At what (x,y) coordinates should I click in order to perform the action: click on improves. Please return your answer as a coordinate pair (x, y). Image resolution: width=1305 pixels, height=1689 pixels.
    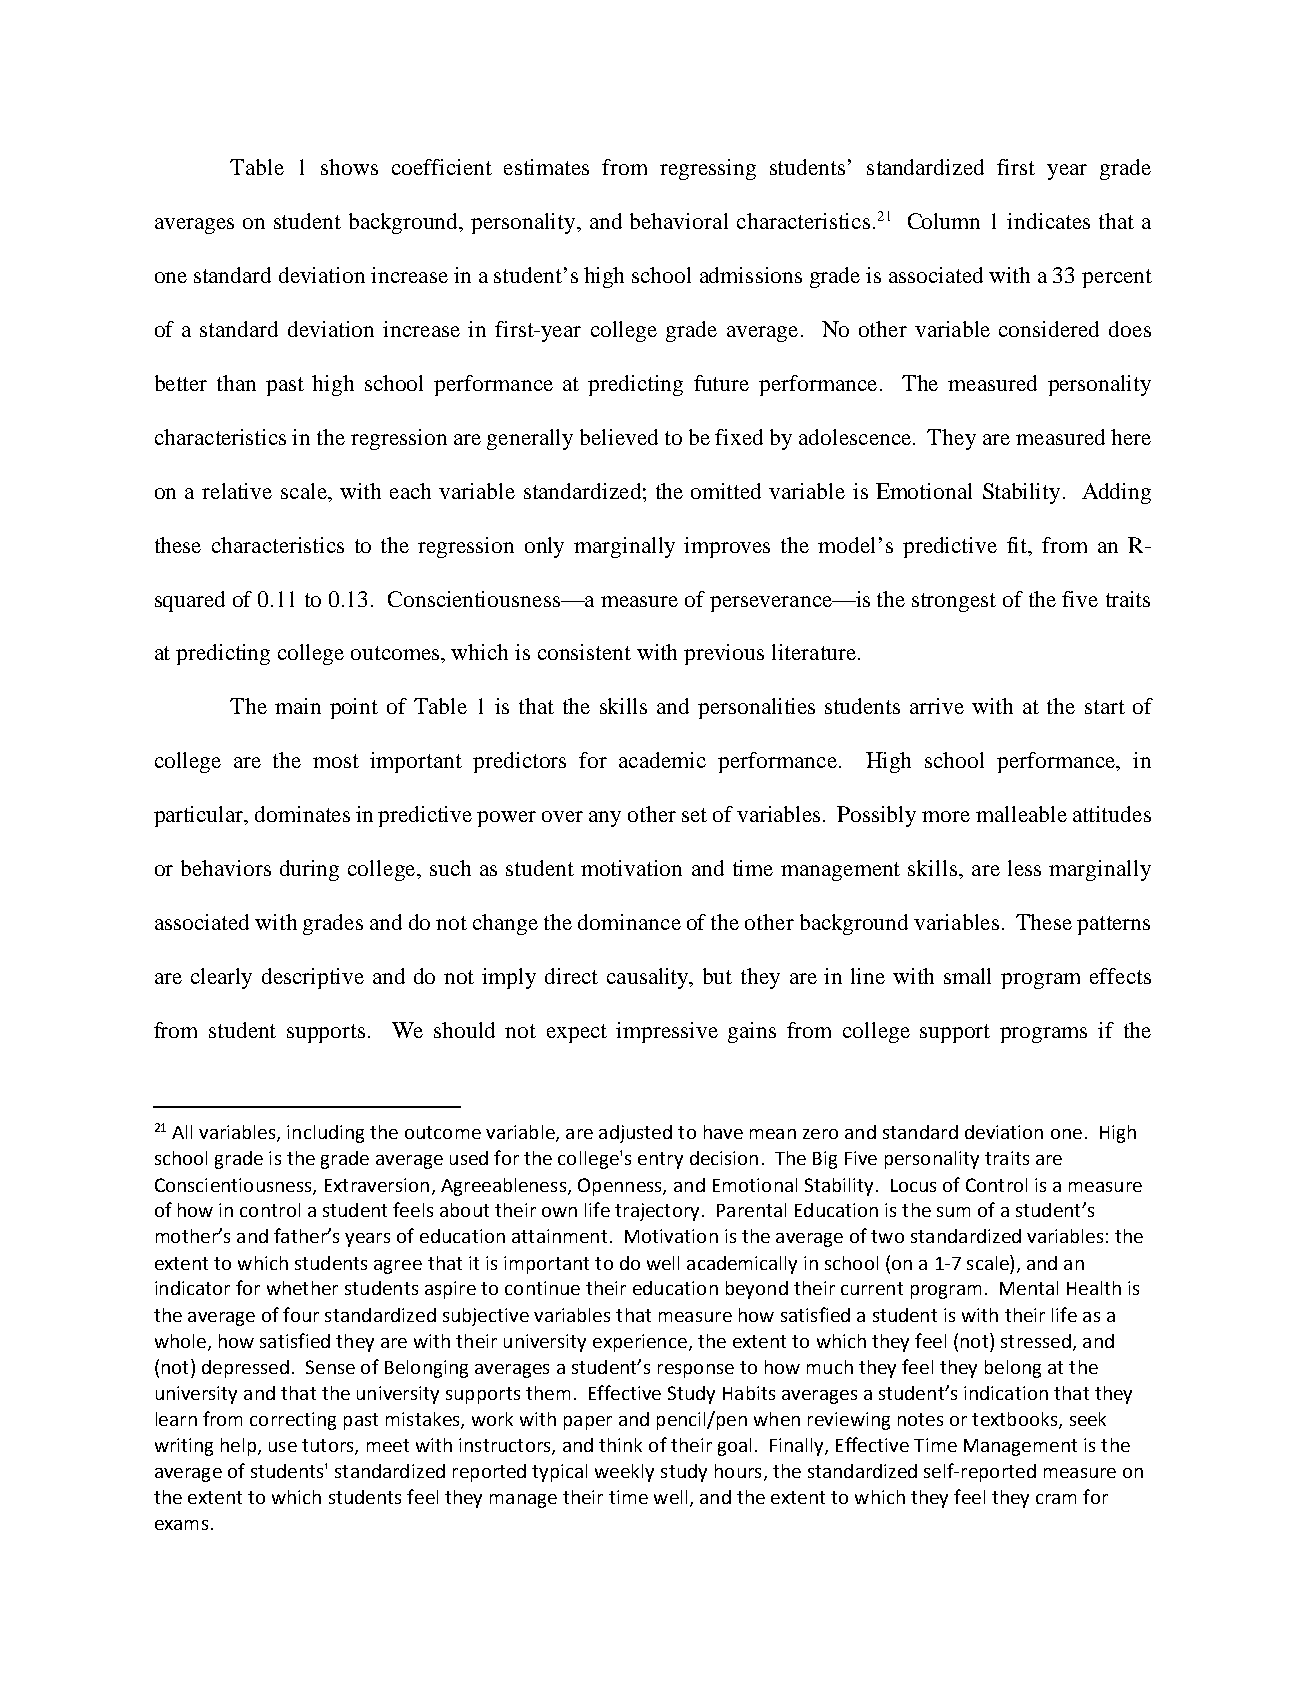
    Looking at the image, I should click on (727, 547).
